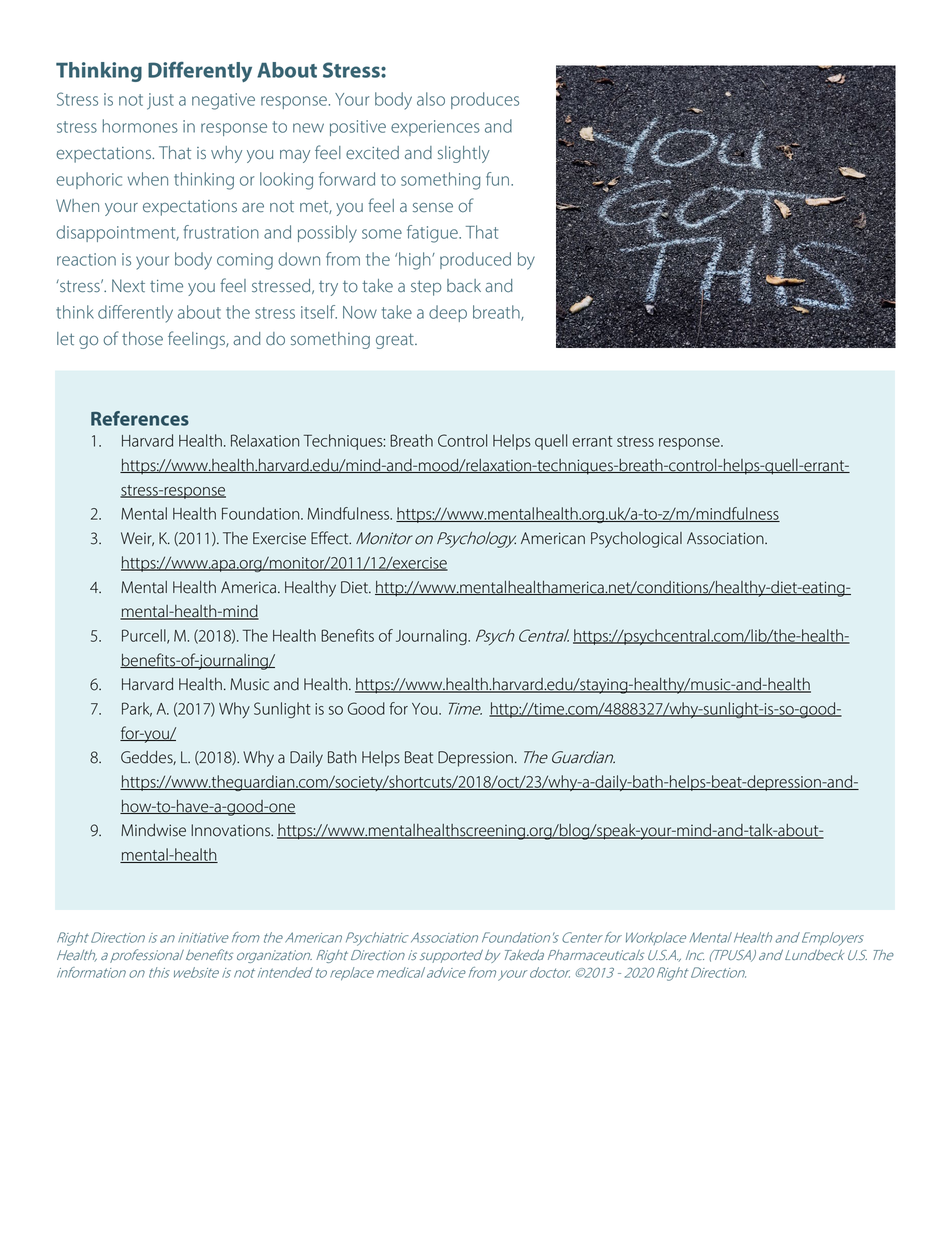 The height and width of the page is (1233, 952). What do you see at coordinates (448, 313) in the page?
I see `deep` at bounding box center [448, 313].
